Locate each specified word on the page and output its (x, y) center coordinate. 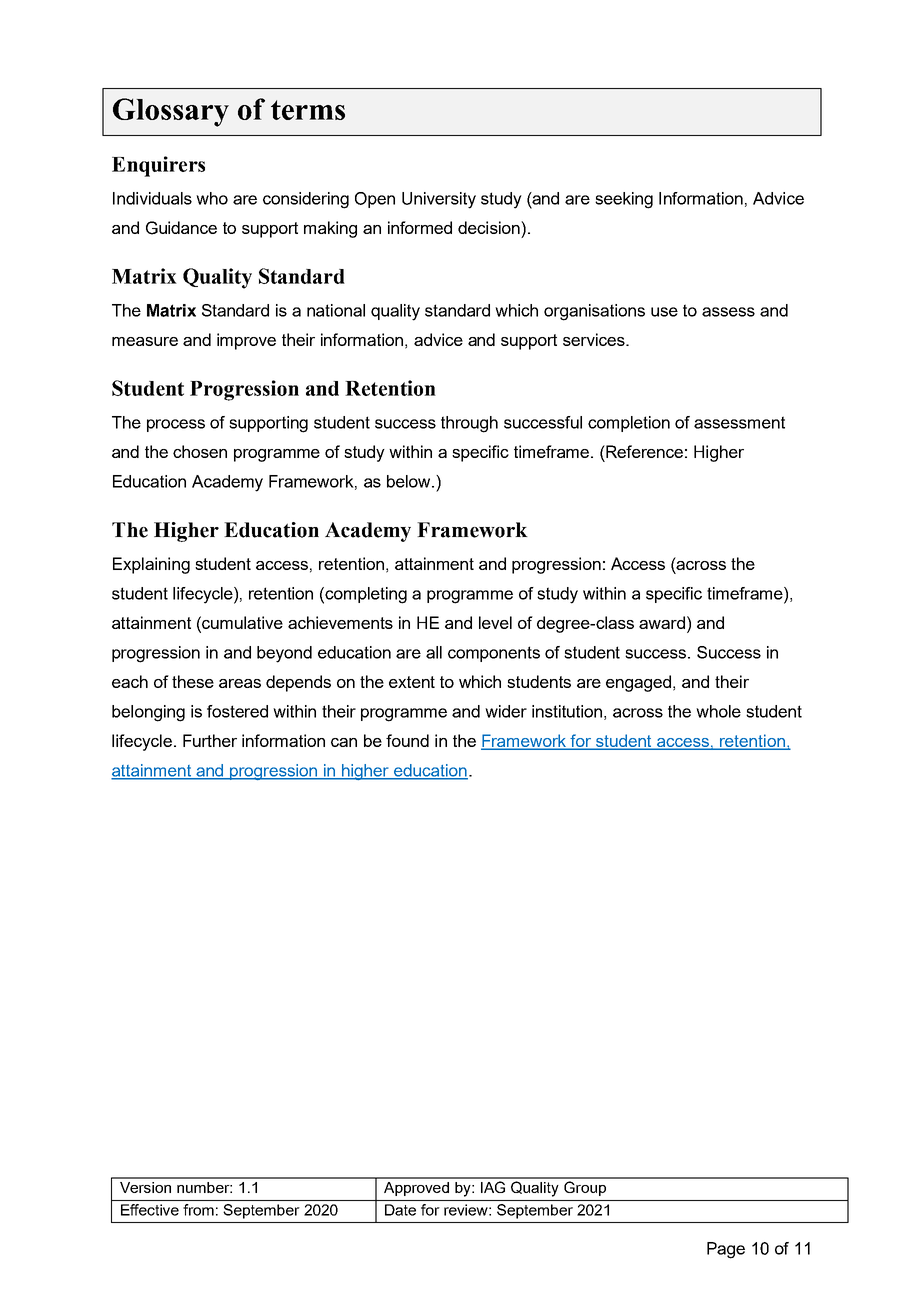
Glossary (171, 112)
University (439, 200)
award (662, 622)
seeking (624, 200)
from (198, 1210)
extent (412, 682)
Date (400, 1210)
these (193, 681)
